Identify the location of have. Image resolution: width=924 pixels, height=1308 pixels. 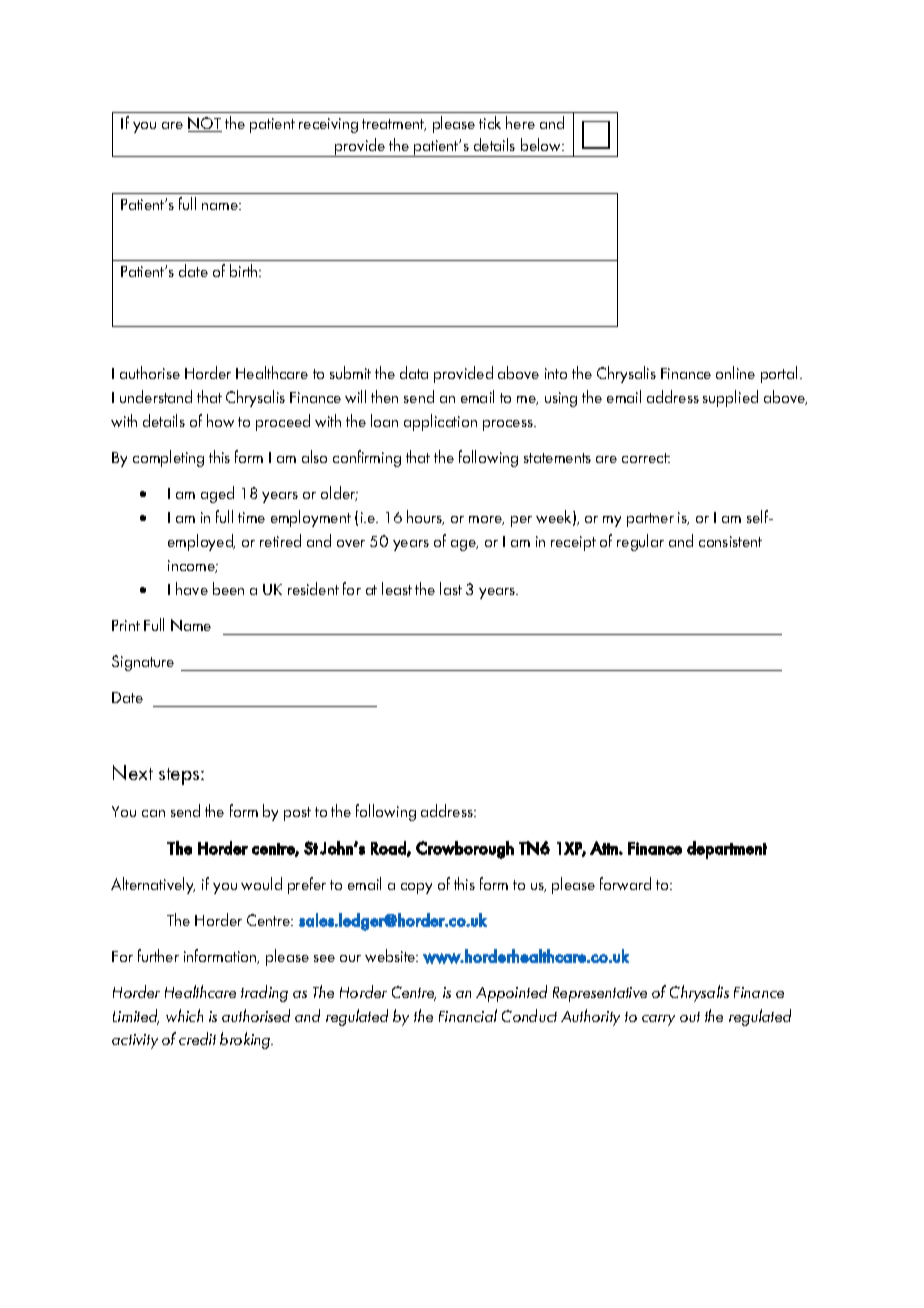
(192, 588).
